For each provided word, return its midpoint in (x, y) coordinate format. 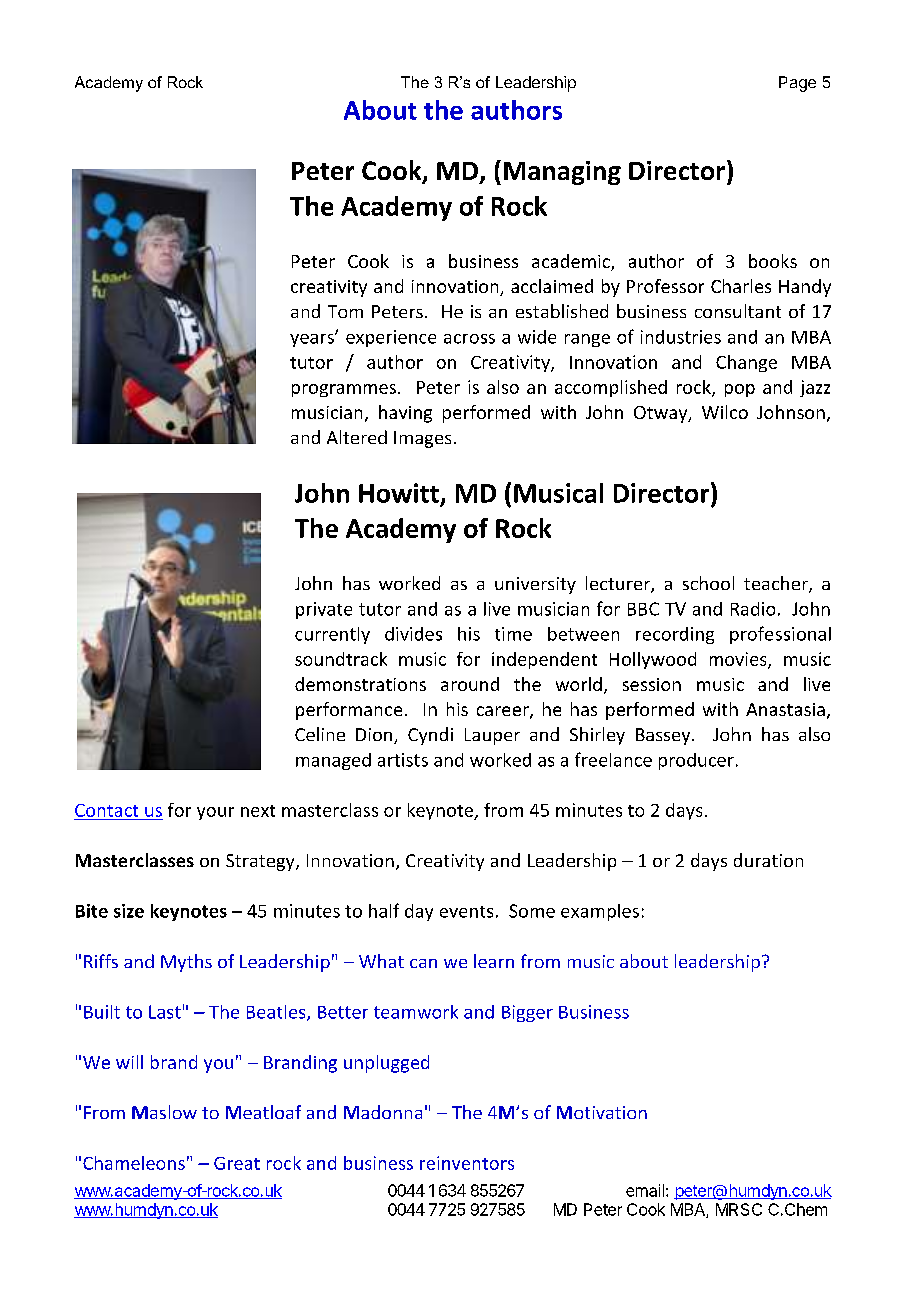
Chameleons (134, 1163)
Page (797, 84)
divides (413, 634)
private (324, 610)
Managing (562, 173)
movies (739, 660)
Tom (345, 311)
